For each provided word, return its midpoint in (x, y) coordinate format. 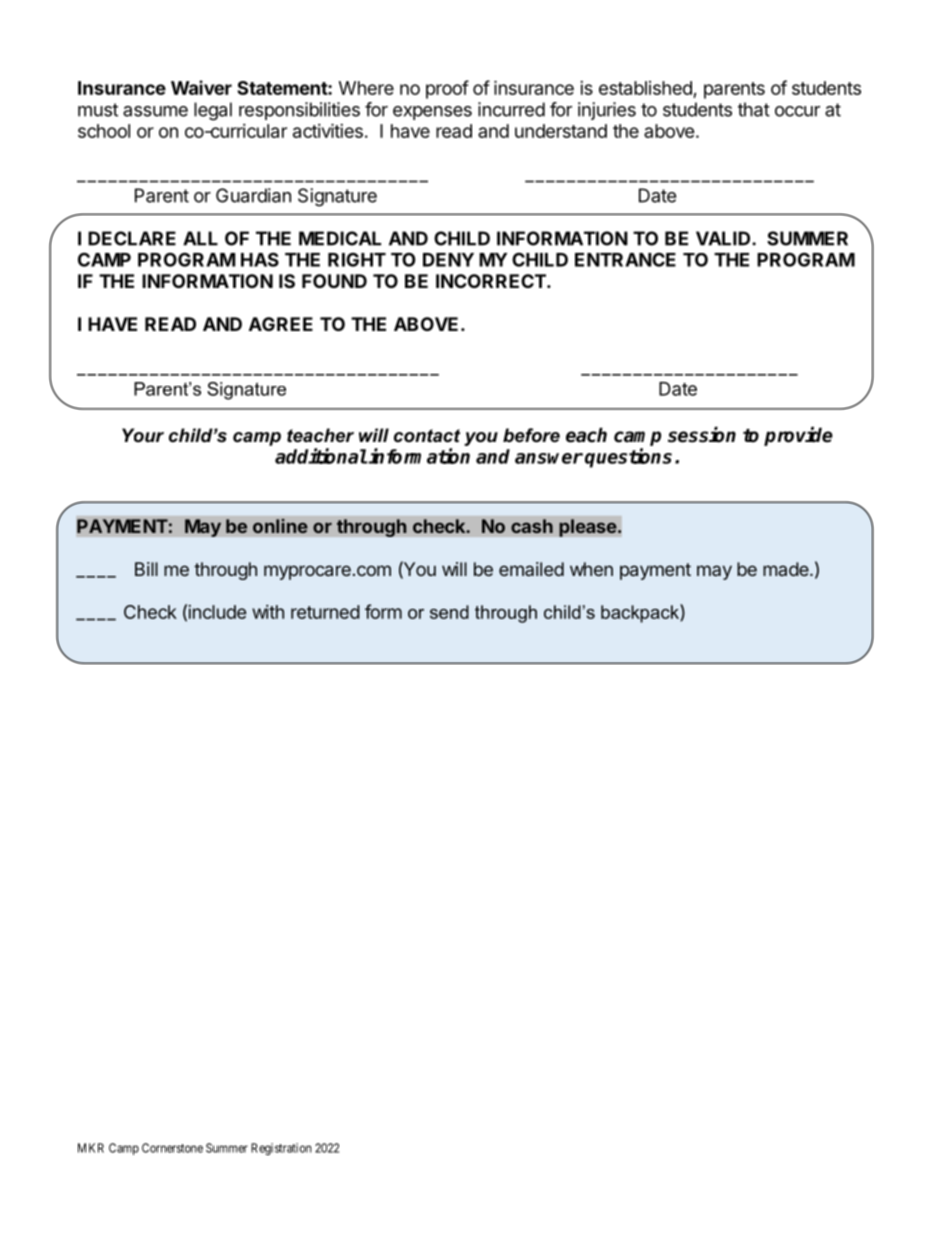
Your (143, 435)
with (268, 612)
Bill (146, 569)
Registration (281, 1149)
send (449, 612)
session (702, 435)
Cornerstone (172, 1148)
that (754, 109)
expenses (432, 113)
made (787, 569)
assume (155, 111)
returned (325, 612)
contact (427, 436)
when (591, 569)
